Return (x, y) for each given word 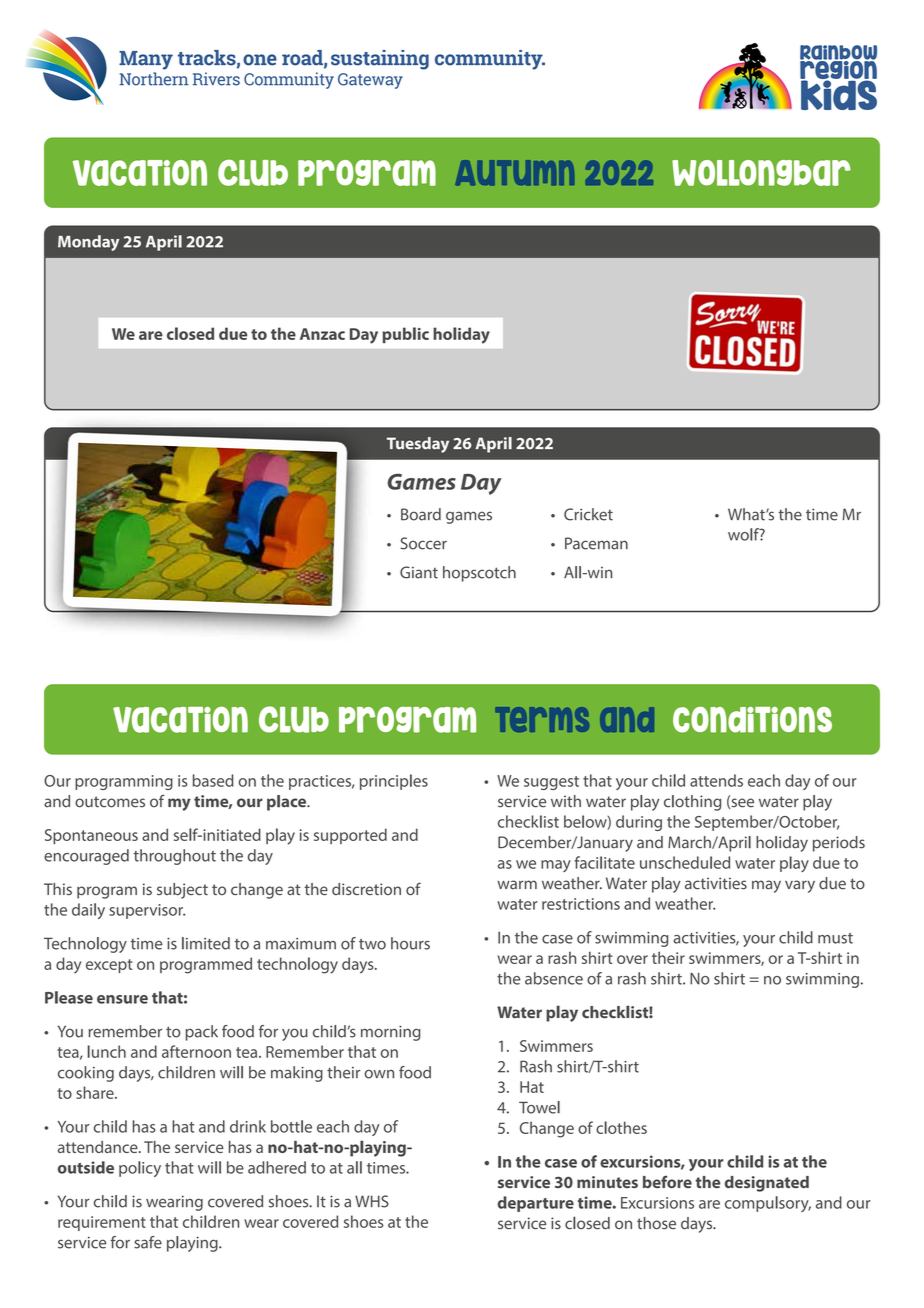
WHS (372, 1201)
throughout (175, 857)
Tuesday (418, 445)
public (406, 335)
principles (394, 782)
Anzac (322, 334)
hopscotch (479, 574)
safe (148, 1242)
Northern (154, 79)
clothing (692, 803)
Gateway (370, 81)
